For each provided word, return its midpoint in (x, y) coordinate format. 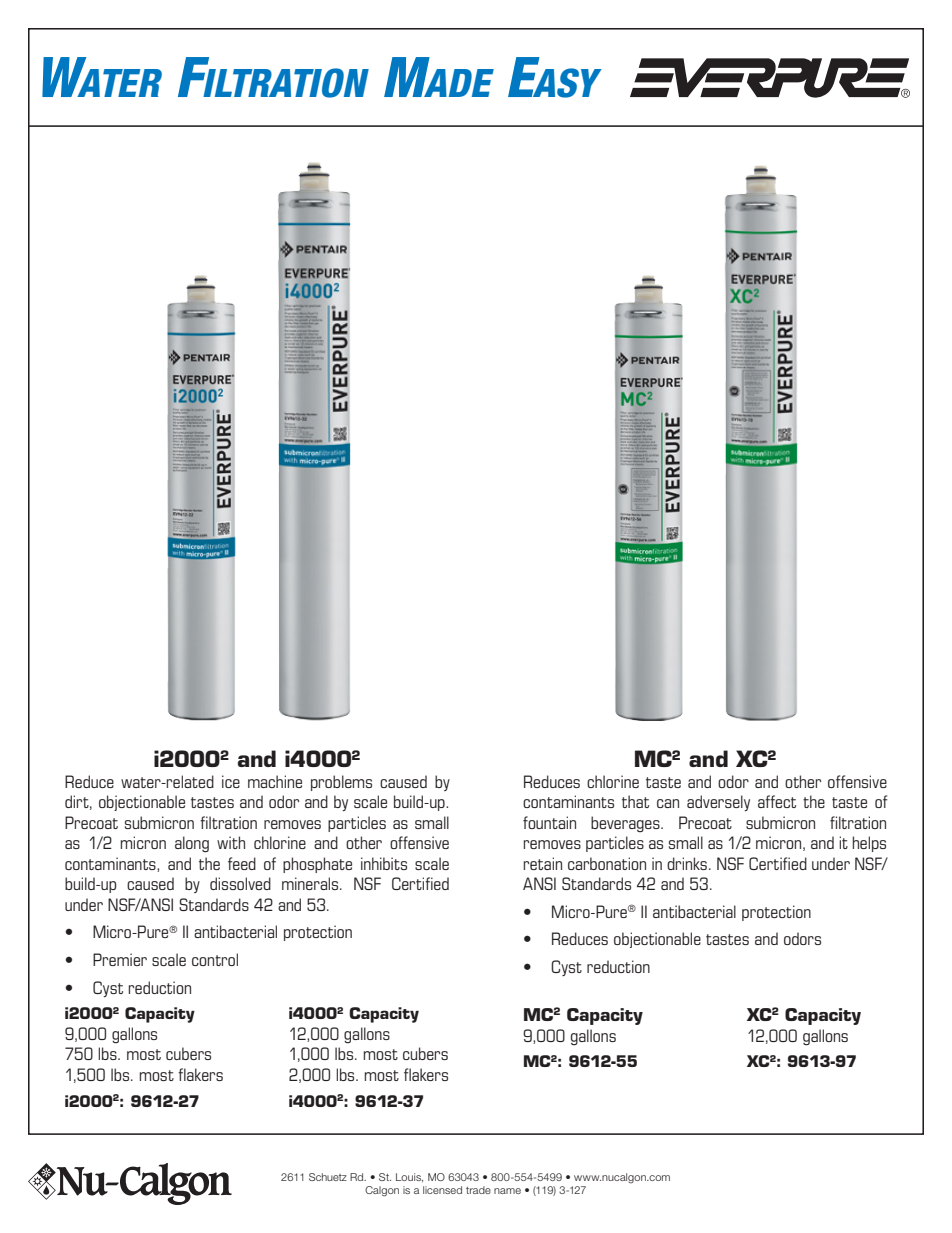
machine (275, 781)
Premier (120, 959)
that (635, 801)
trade (478, 1190)
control (215, 959)
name (507, 1191)
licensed (442, 1190)
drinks (687, 863)
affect (777, 801)
